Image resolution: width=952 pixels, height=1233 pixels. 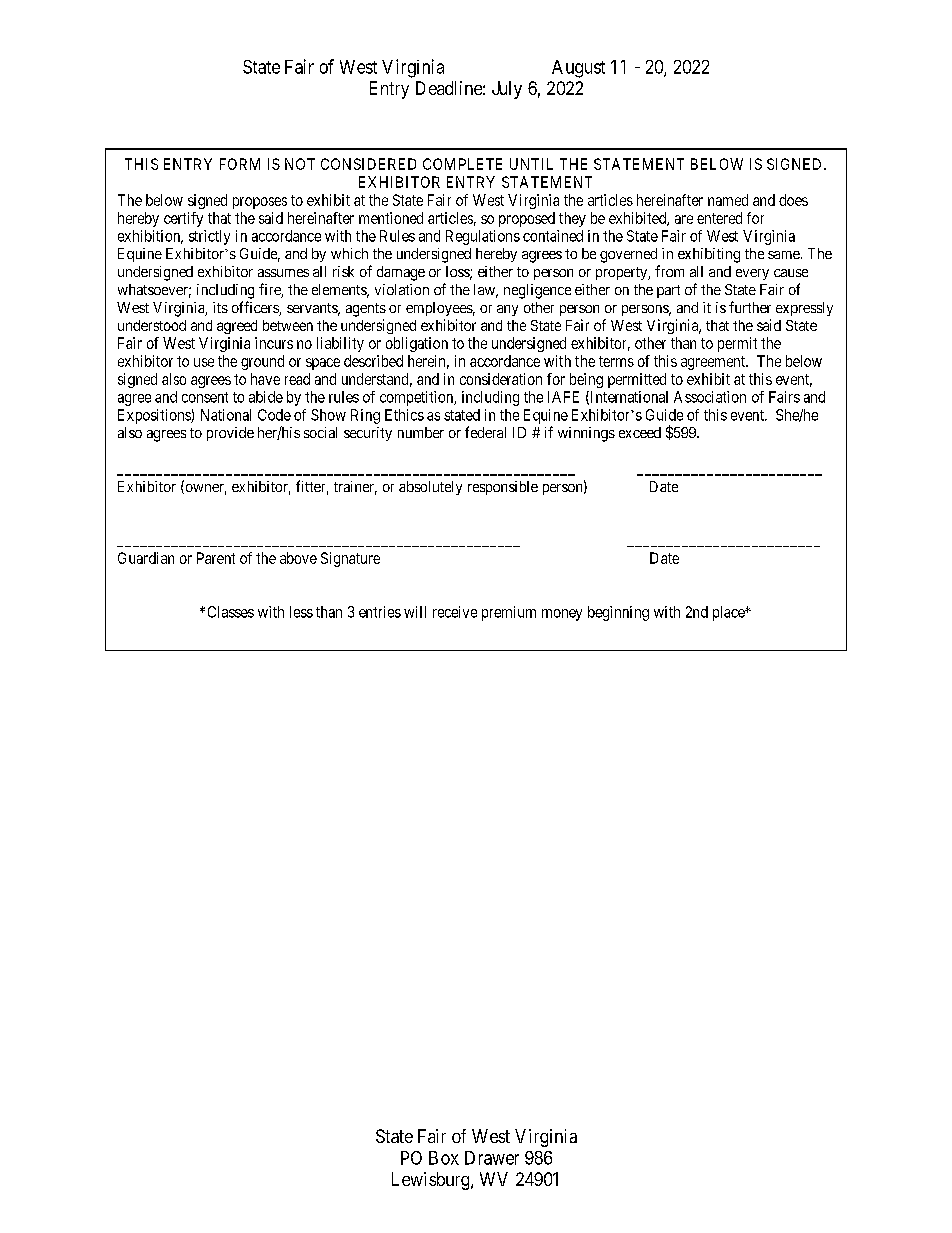 I want to click on ground, so click(x=262, y=362).
